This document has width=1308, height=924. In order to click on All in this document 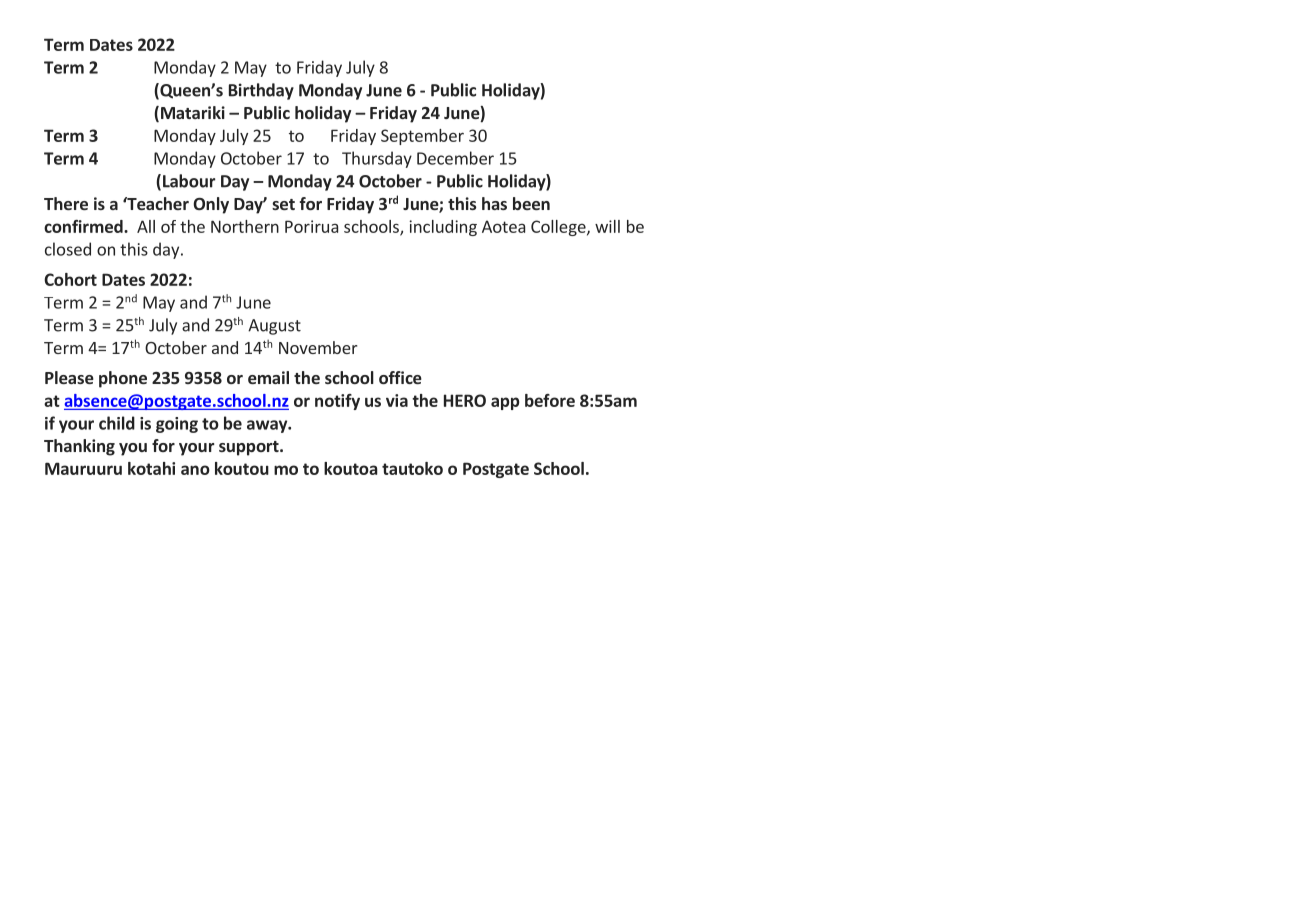, I will do `click(146, 226)`.
